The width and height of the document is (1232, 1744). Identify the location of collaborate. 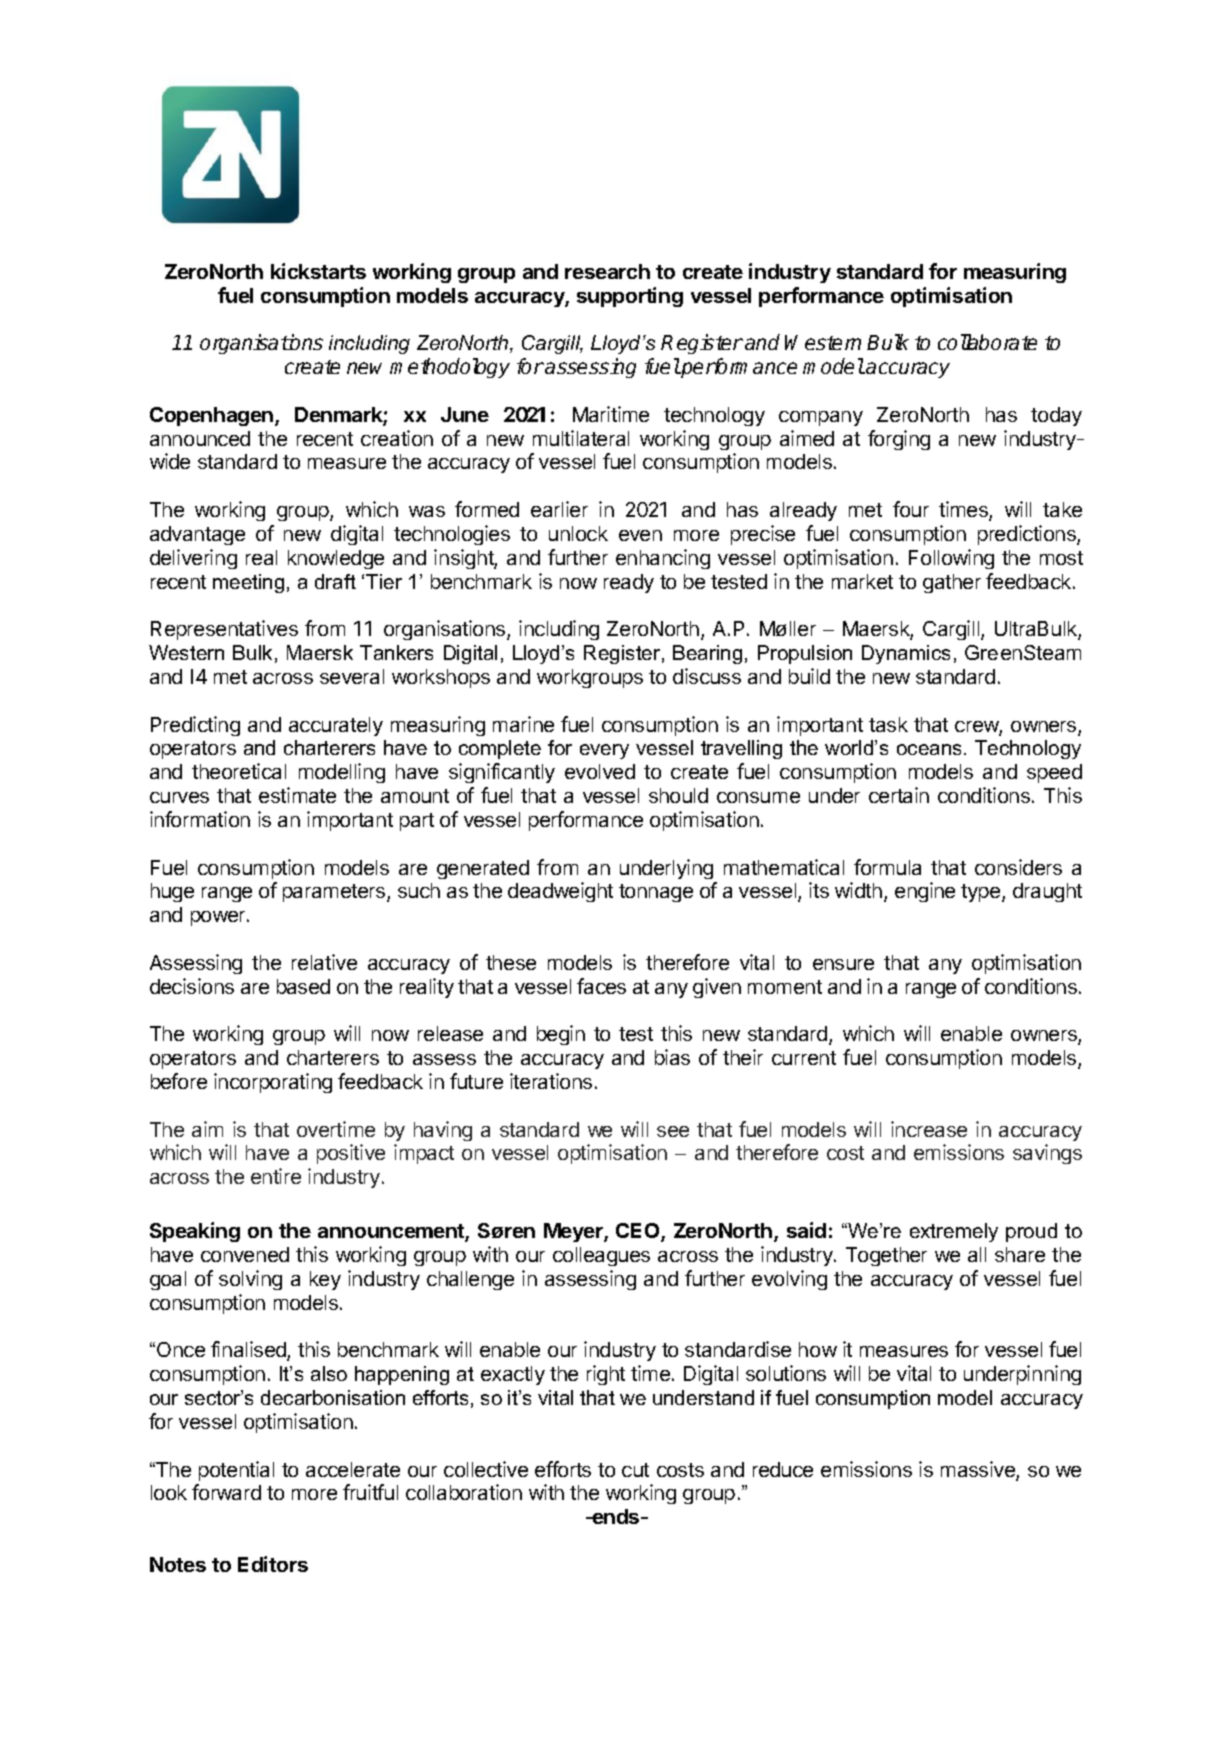
(987, 342).
